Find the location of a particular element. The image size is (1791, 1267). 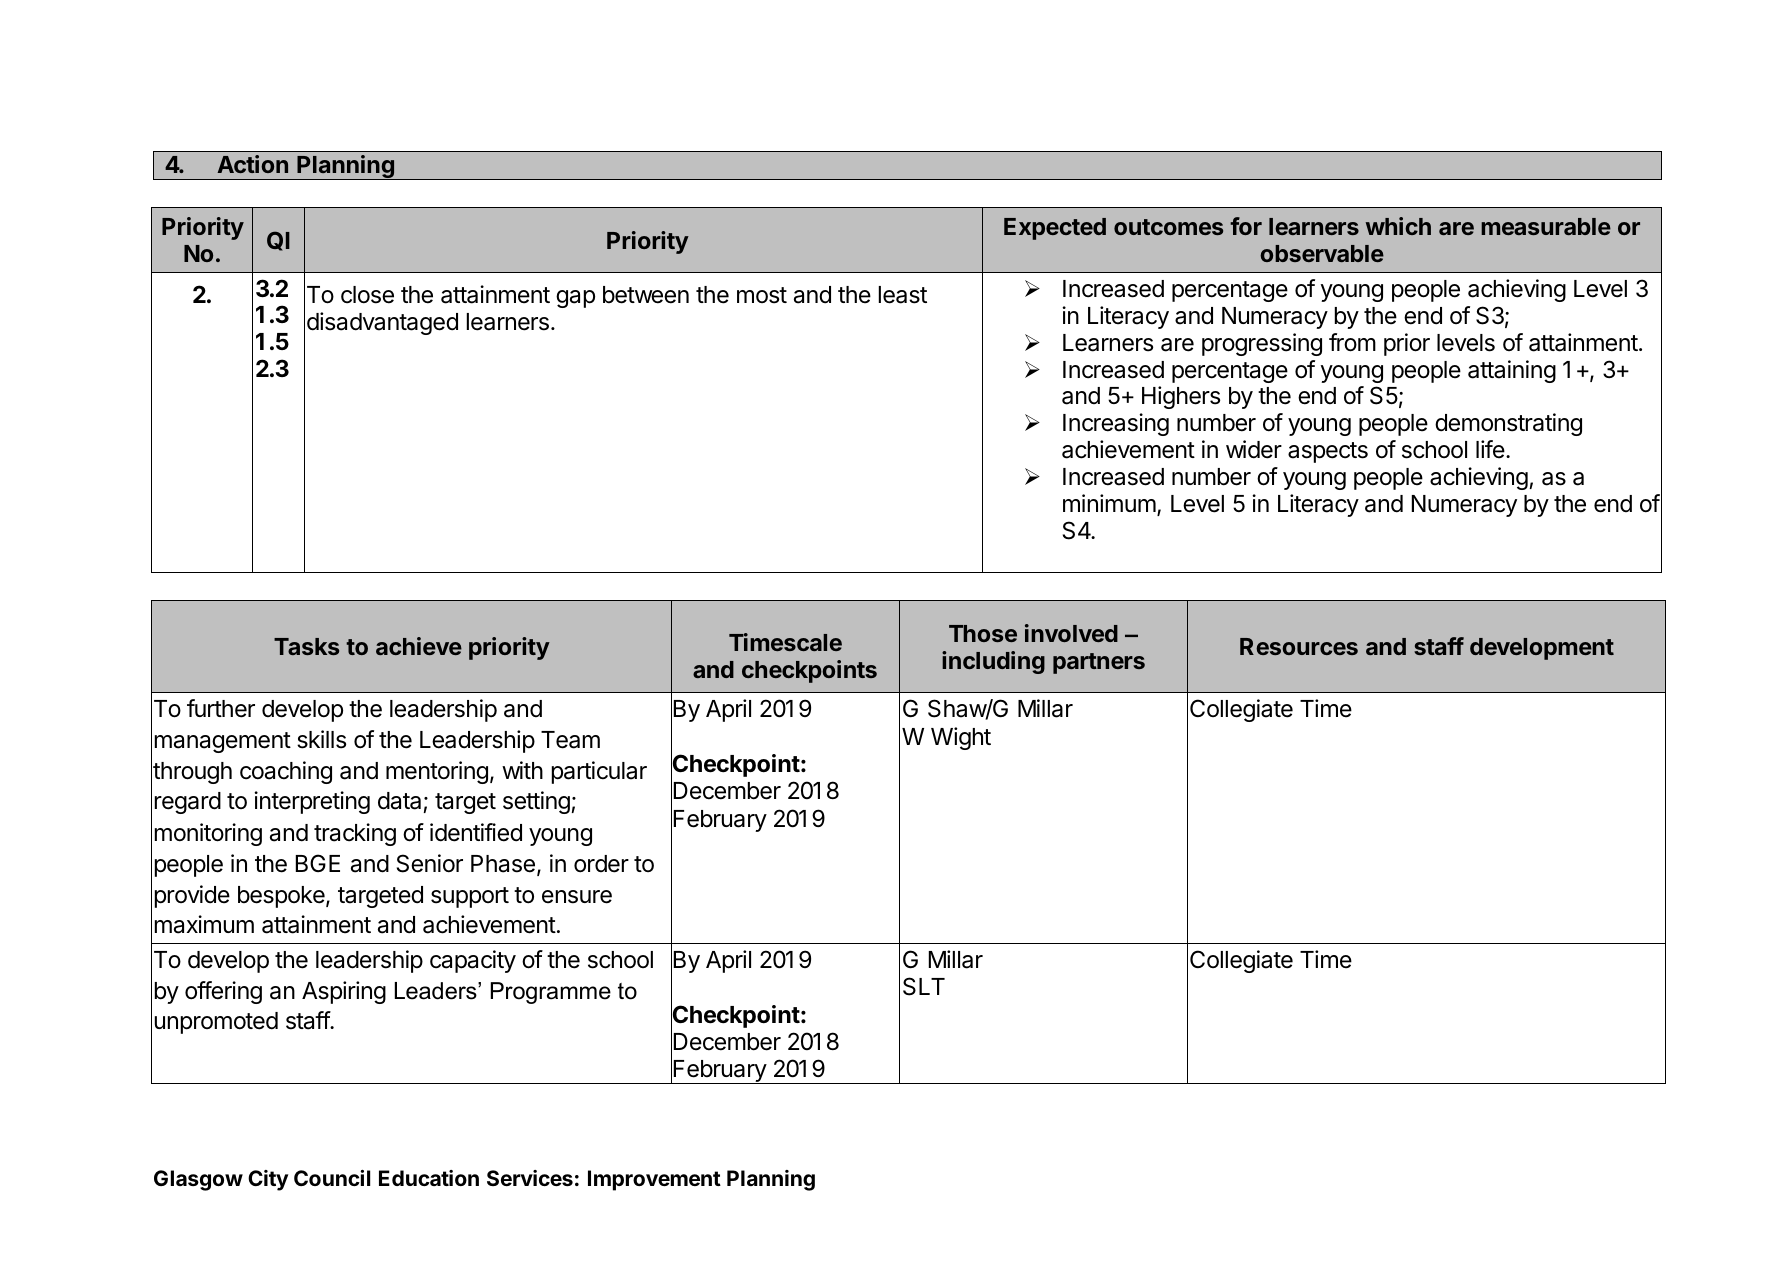

Action is located at coordinates (252, 164).
